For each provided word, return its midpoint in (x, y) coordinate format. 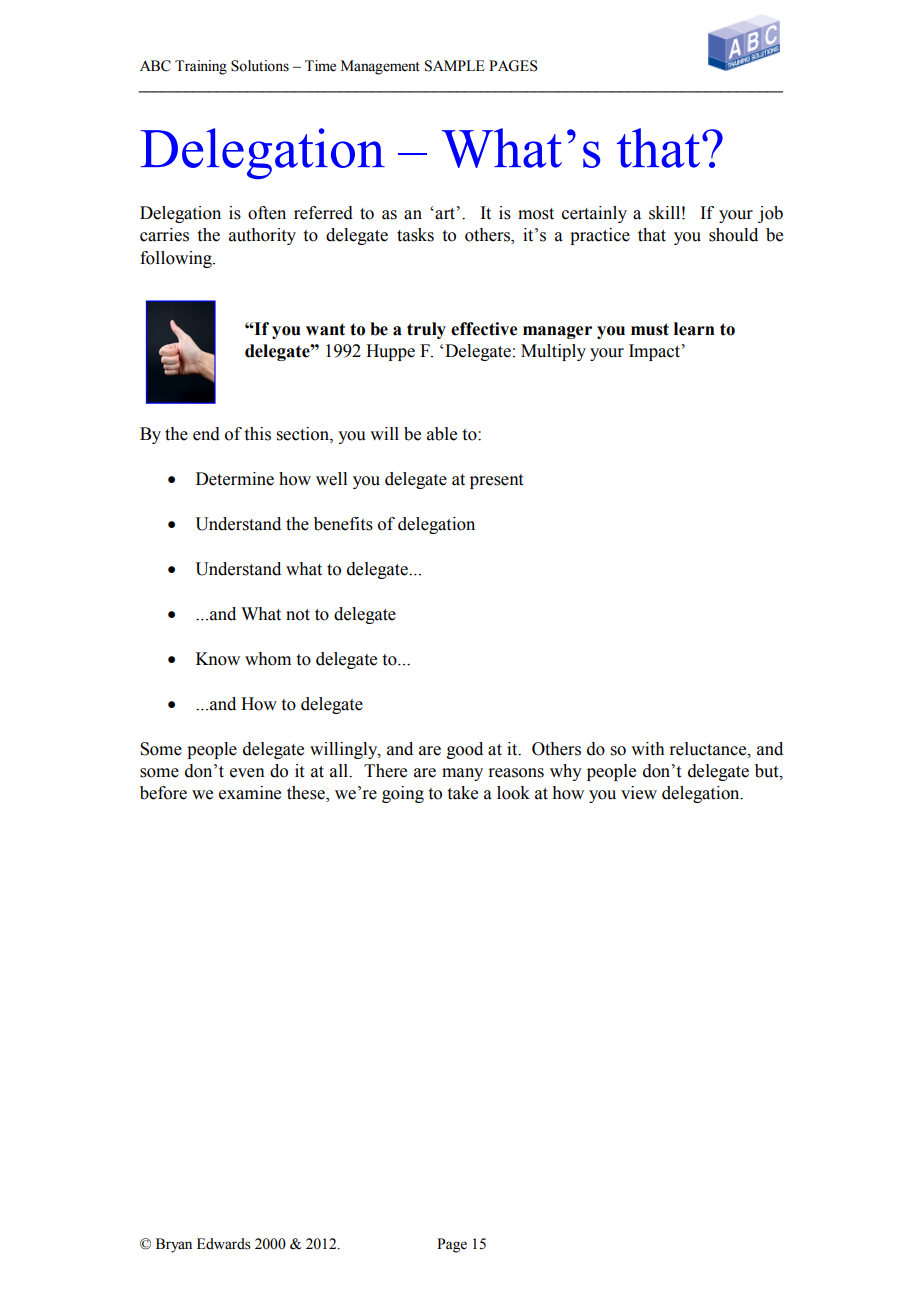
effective (484, 329)
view (639, 793)
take (463, 793)
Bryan (174, 1245)
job (770, 214)
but (768, 771)
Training (201, 67)
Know (218, 659)
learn (694, 329)
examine (250, 793)
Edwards (224, 1244)
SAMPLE (454, 66)
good (465, 750)
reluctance (709, 749)
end (206, 434)
